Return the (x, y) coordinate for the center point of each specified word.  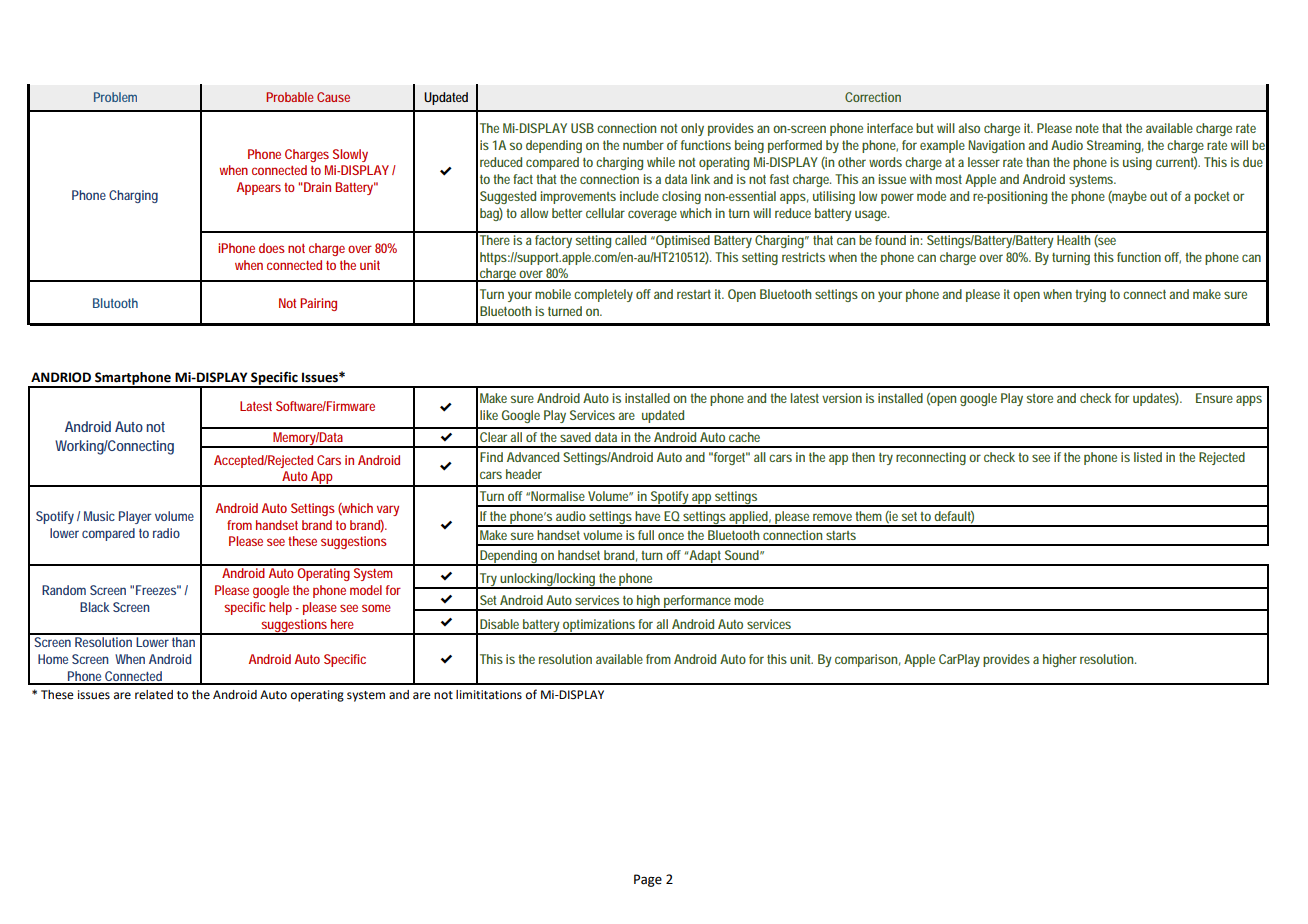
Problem (115, 97)
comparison (867, 660)
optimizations (600, 627)
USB (582, 128)
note (1087, 128)
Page (648, 880)
